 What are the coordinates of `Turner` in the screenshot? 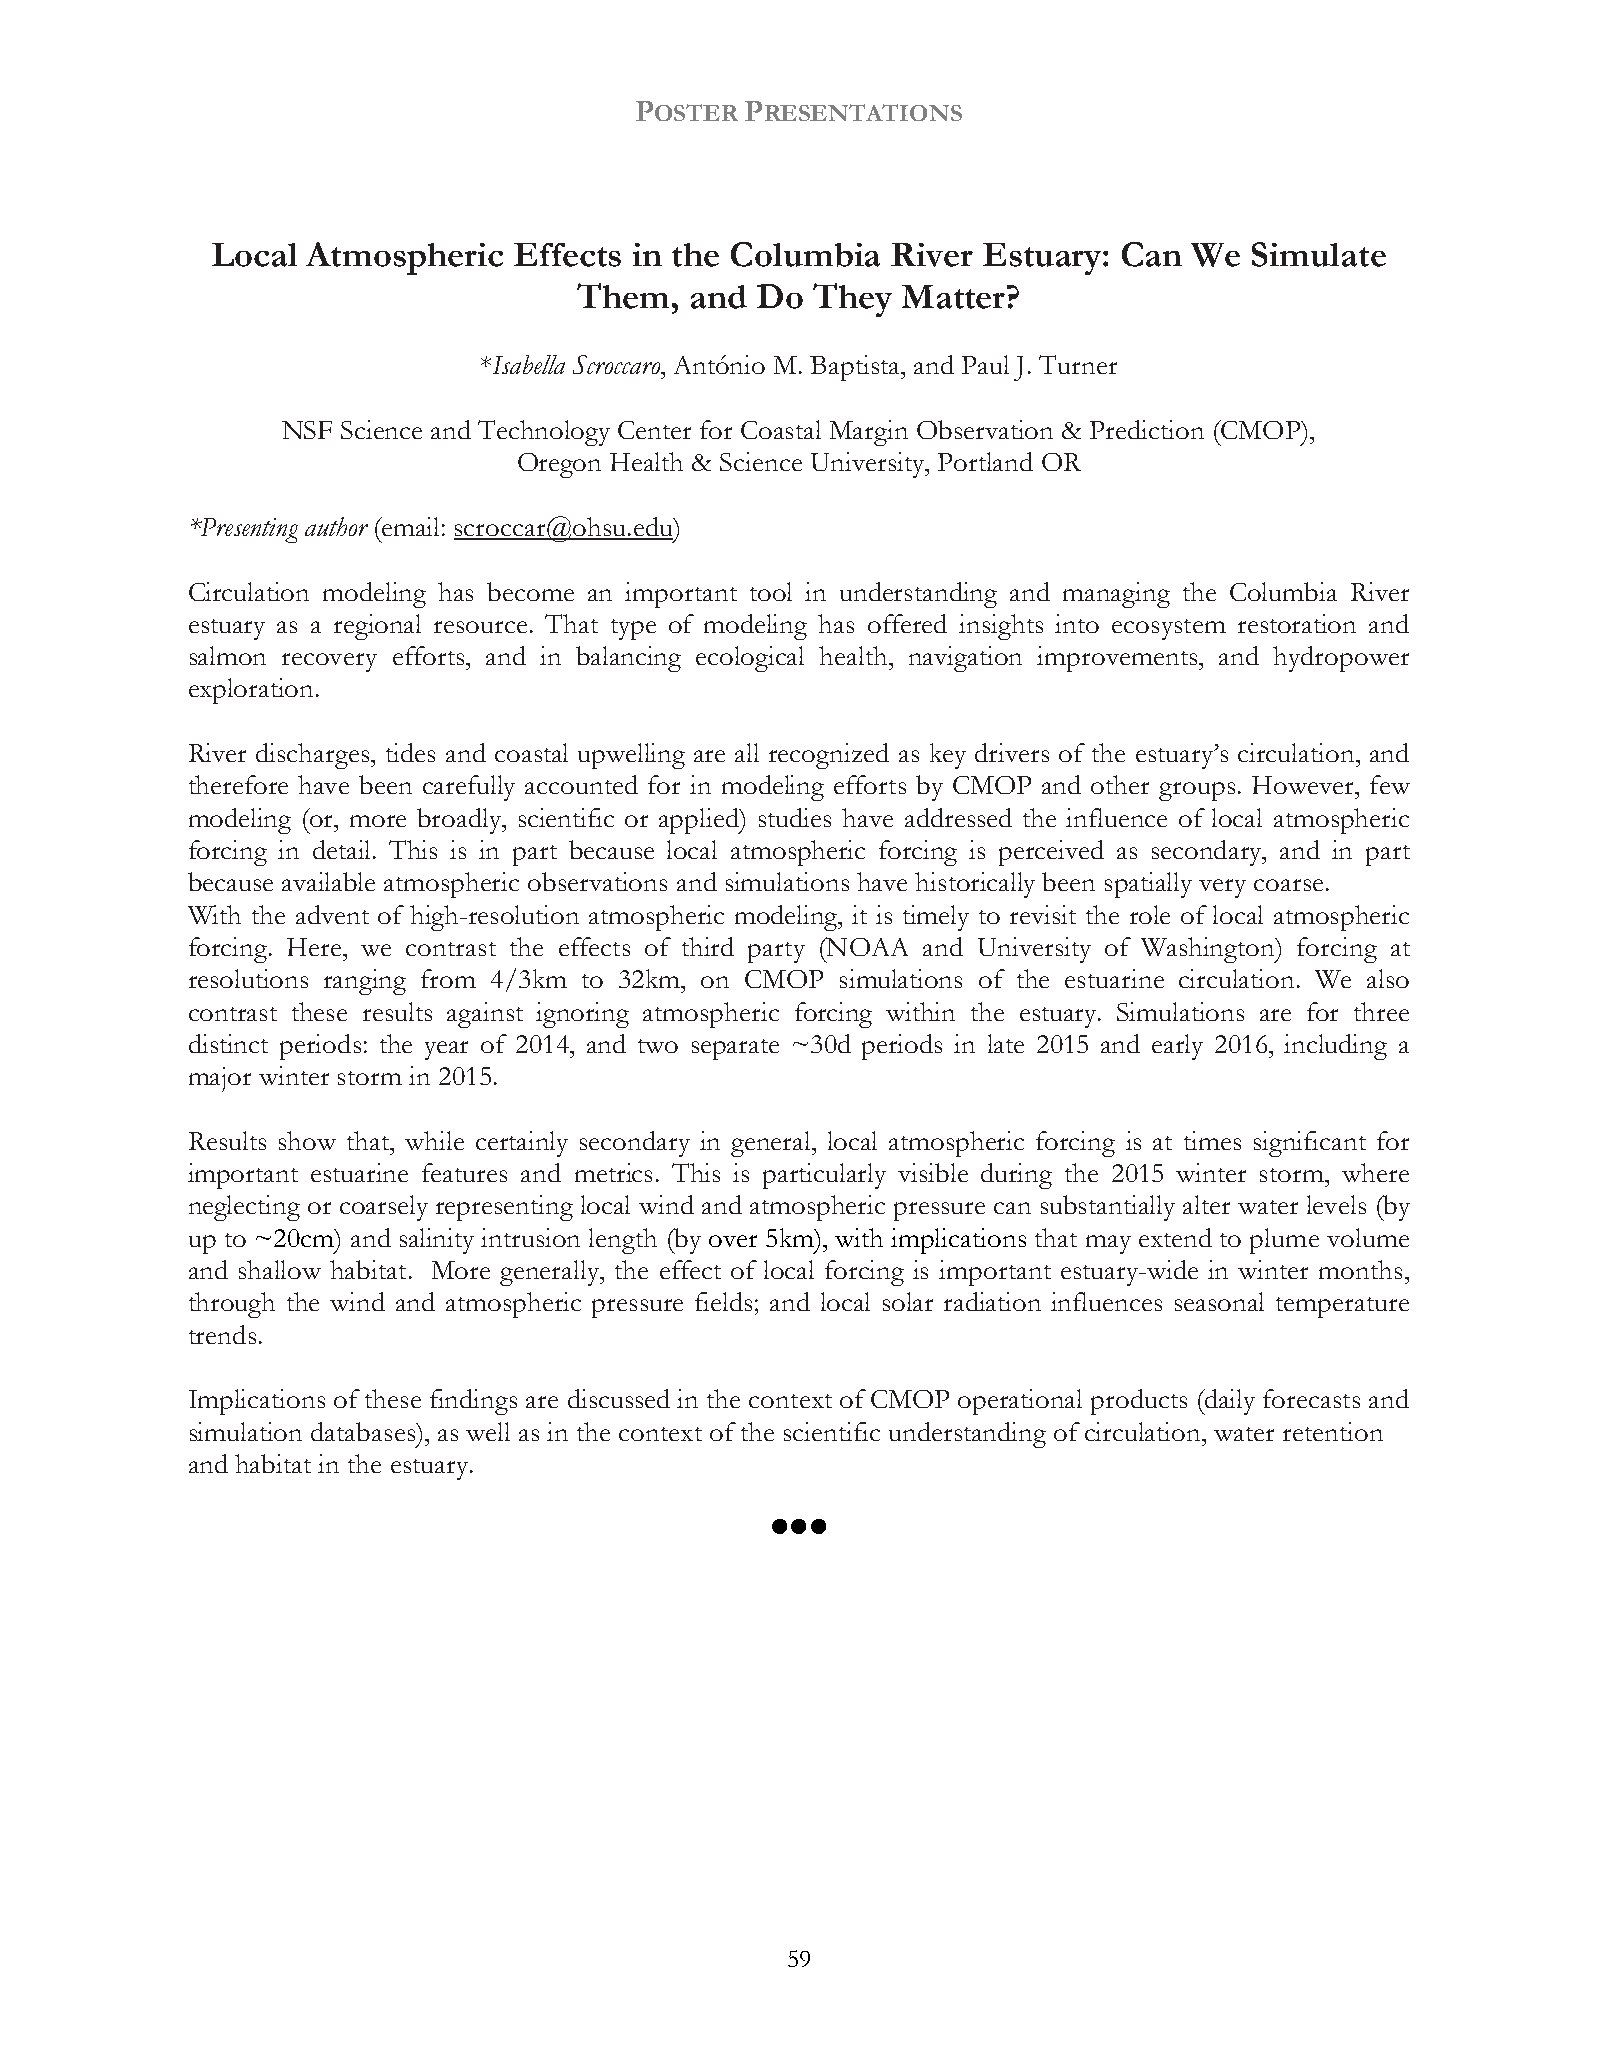 It's located at (1078, 364).
